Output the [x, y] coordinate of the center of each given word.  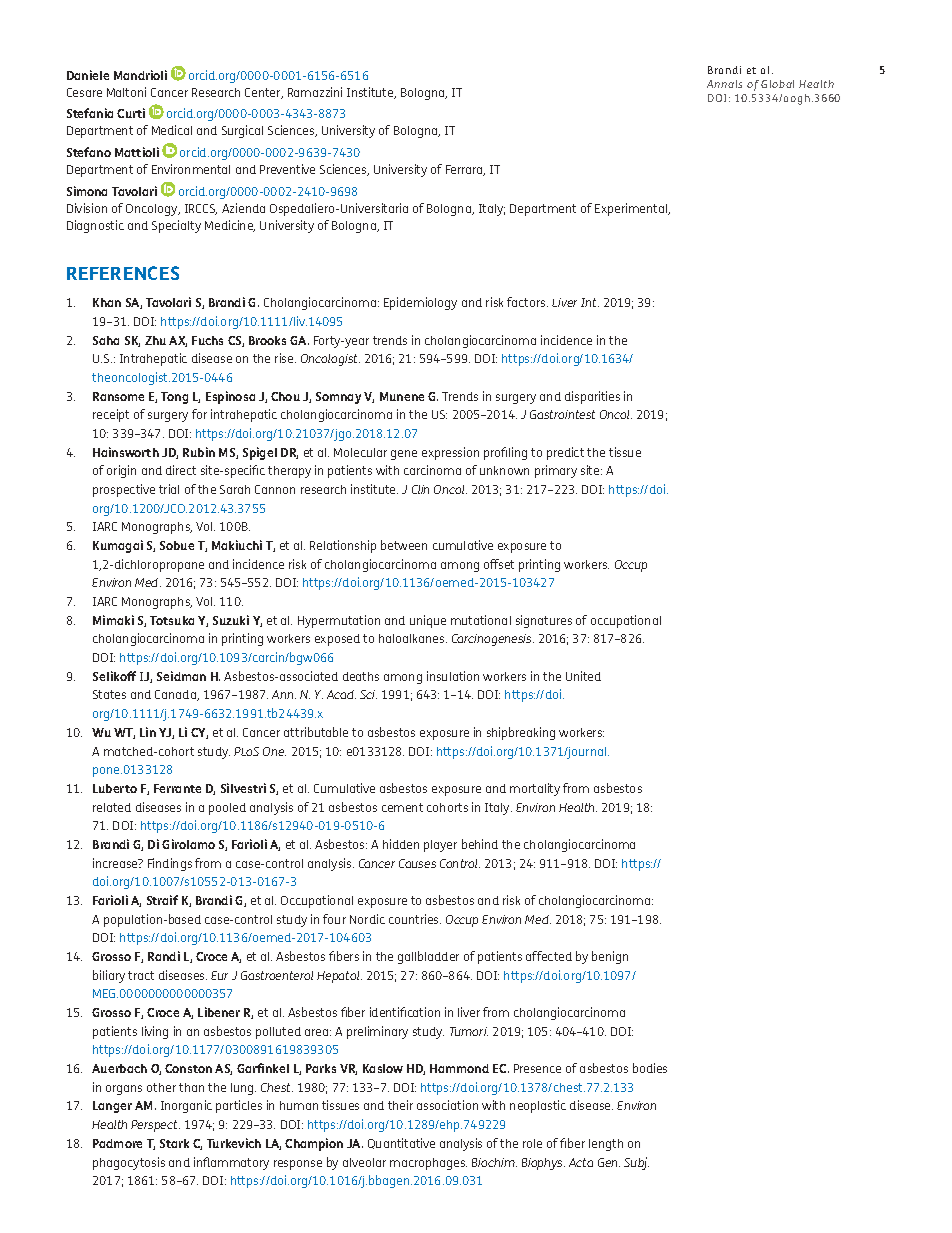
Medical [172, 130]
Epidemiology [420, 303]
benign [610, 957]
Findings [170, 864]
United [583, 676]
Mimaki [113, 620]
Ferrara [465, 170]
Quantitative [401, 1143]
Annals [724, 84]
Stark [174, 1143]
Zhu [155, 340]
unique [428, 621]
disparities [592, 397]
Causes [417, 863]
